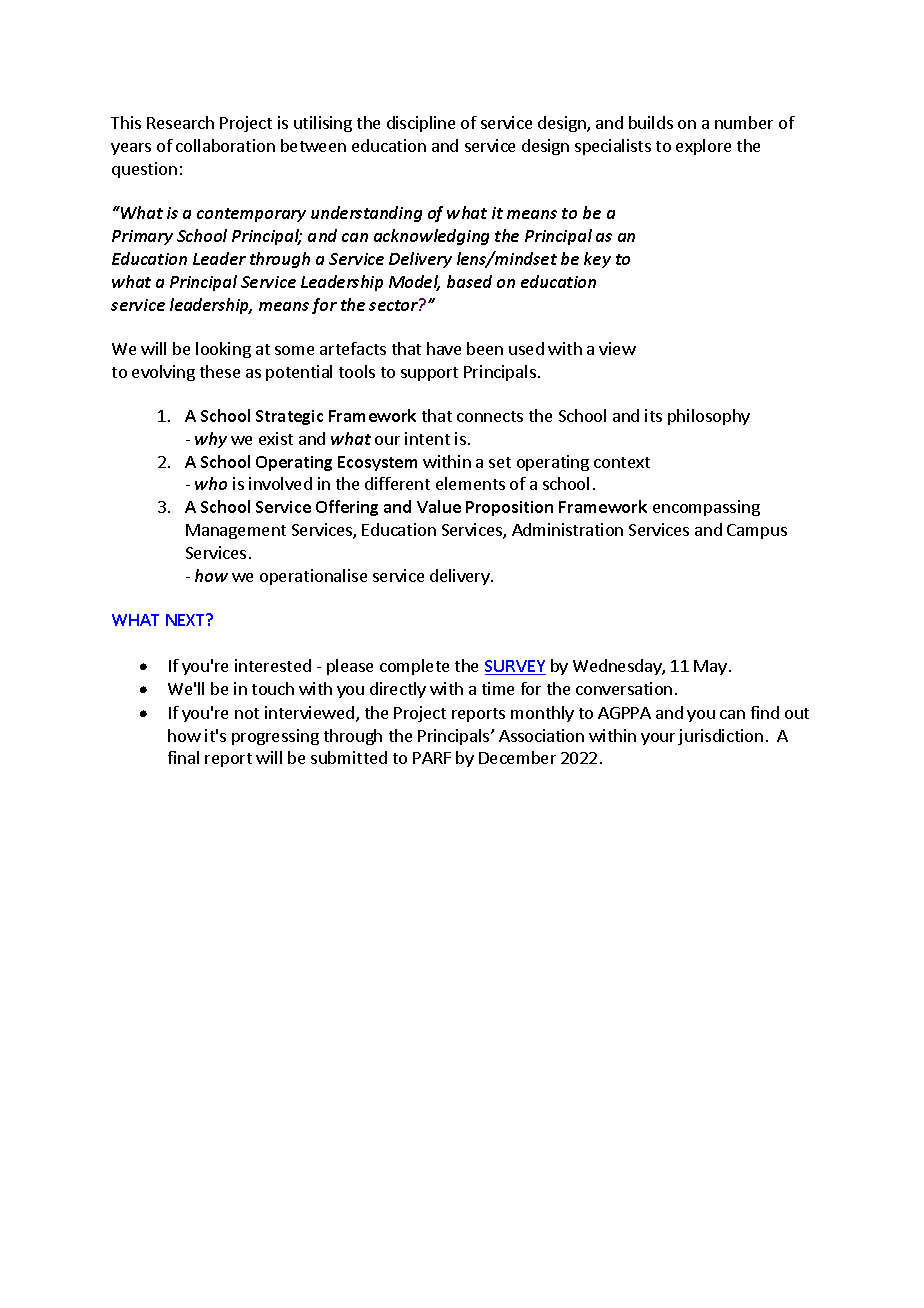 The width and height of the document is (924, 1308). I want to click on collaboration, so click(225, 145).
